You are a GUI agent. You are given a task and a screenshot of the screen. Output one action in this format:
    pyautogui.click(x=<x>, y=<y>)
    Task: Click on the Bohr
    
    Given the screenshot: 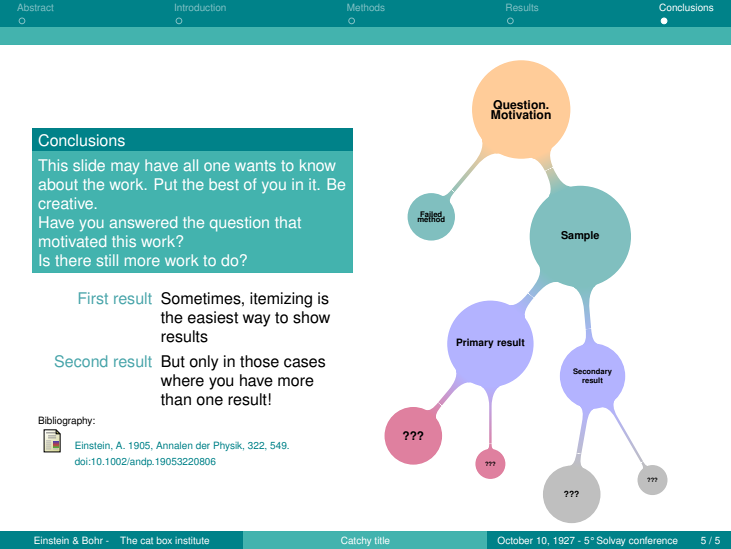 What is the action you would take?
    pyautogui.click(x=92, y=540)
